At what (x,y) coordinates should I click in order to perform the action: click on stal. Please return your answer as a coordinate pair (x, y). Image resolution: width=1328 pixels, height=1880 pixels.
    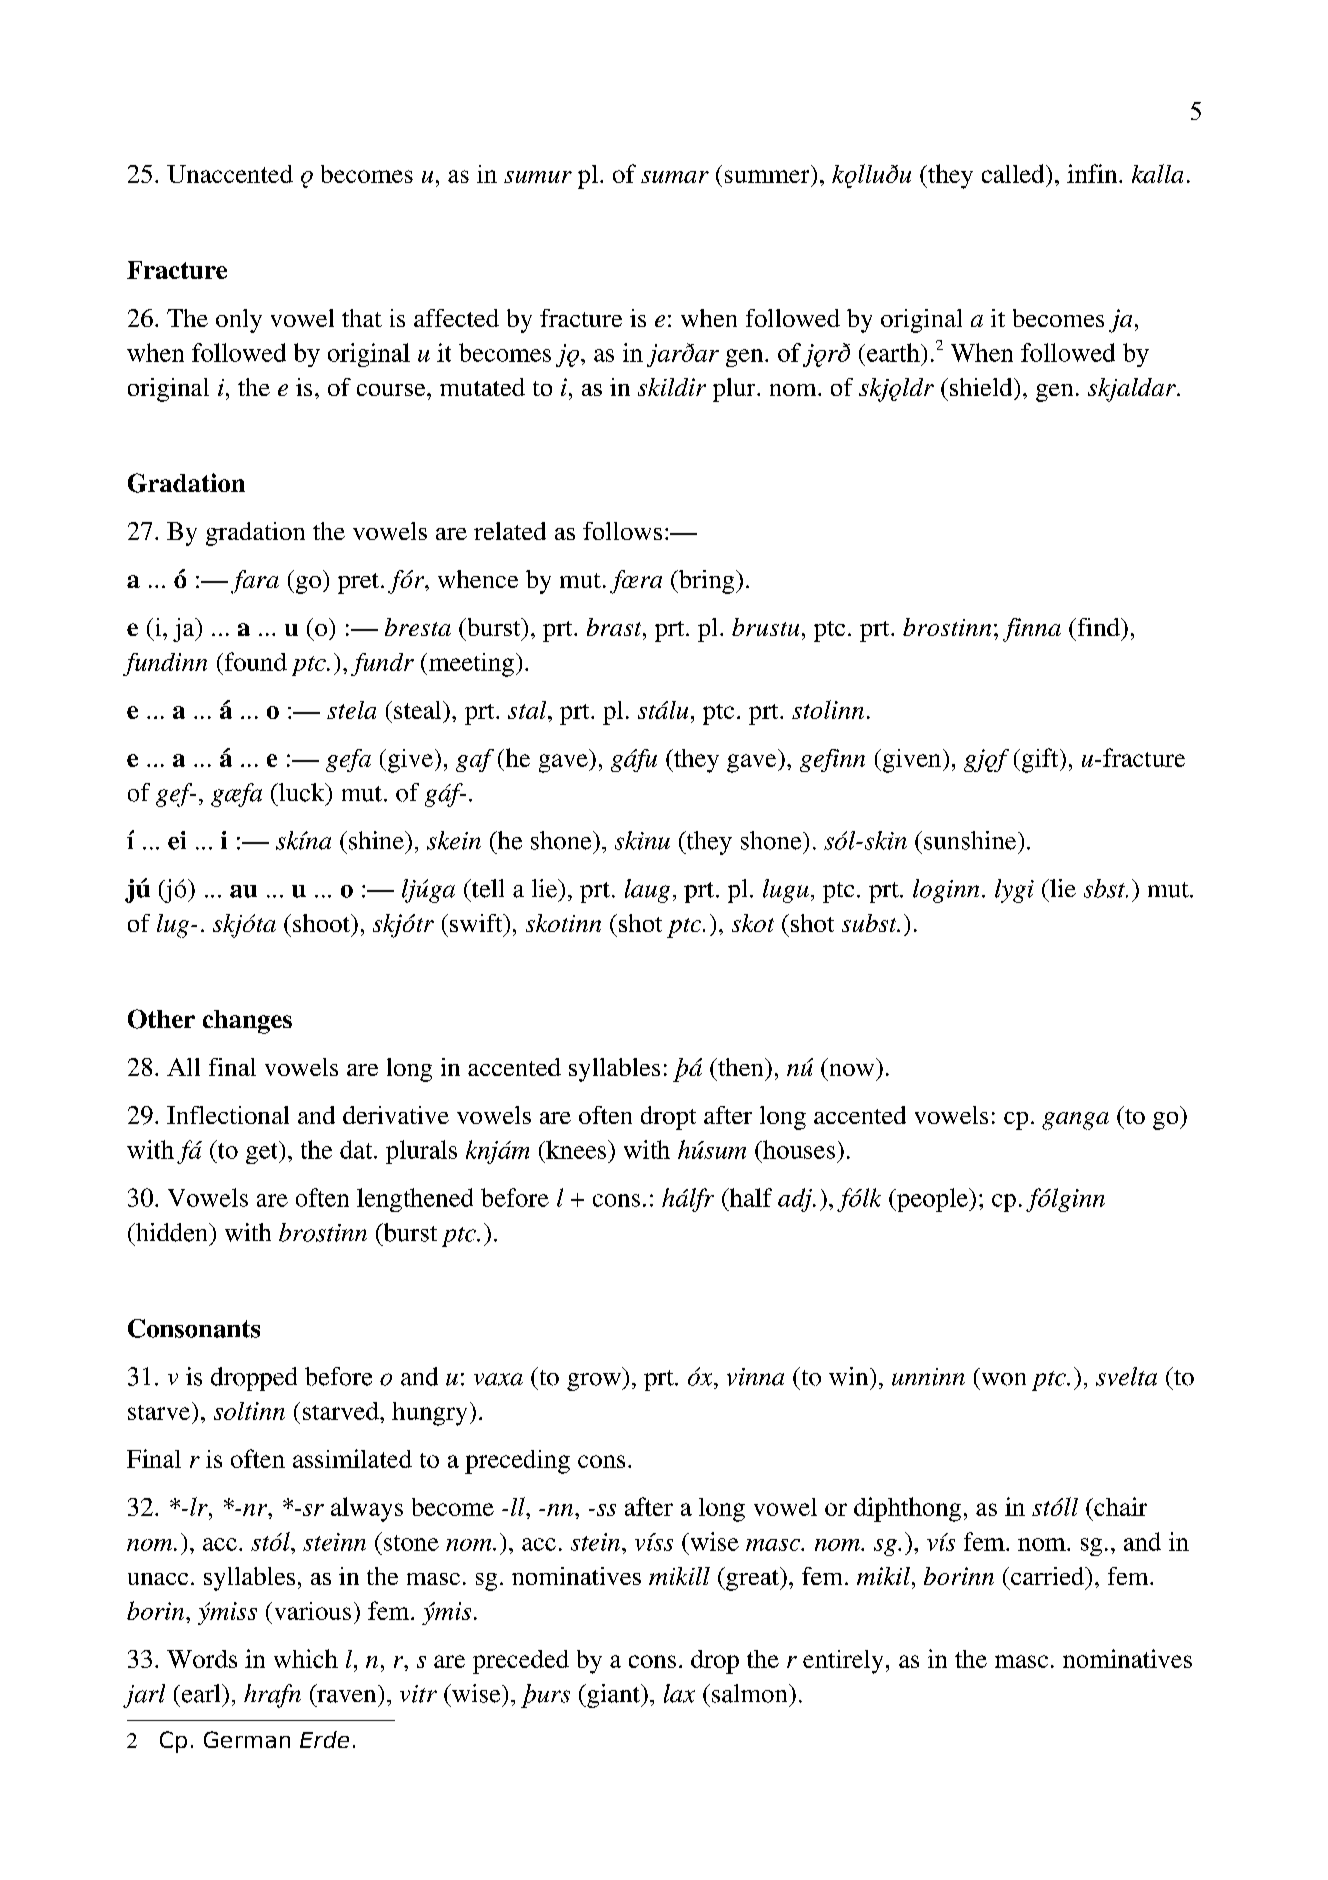
    Looking at the image, I should click on (528, 710).
